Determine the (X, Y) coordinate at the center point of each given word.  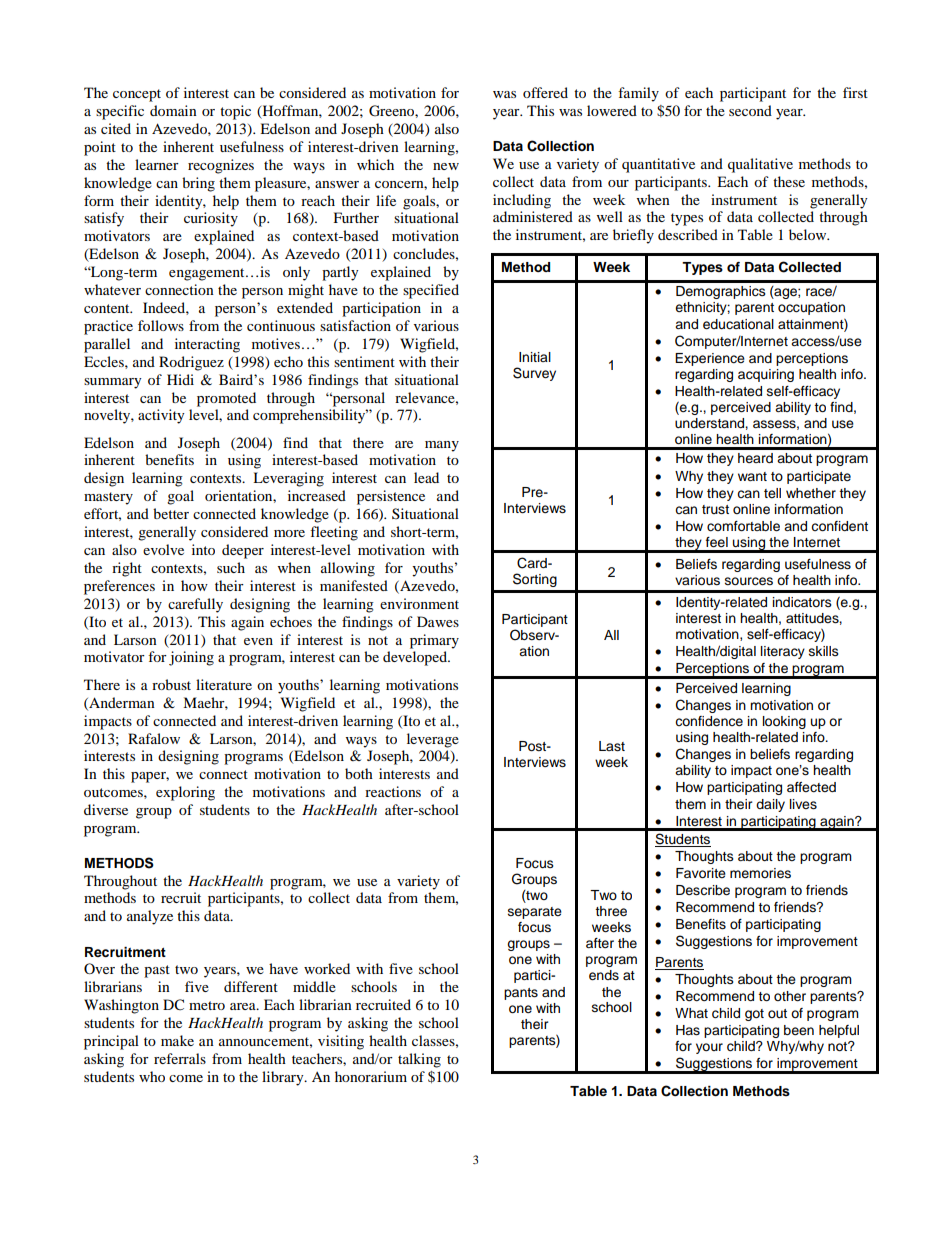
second (750, 110)
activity (161, 416)
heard (755, 458)
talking (419, 1060)
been (799, 1030)
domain (173, 110)
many (442, 446)
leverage (433, 740)
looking (784, 722)
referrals (180, 1058)
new (446, 166)
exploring (185, 793)
